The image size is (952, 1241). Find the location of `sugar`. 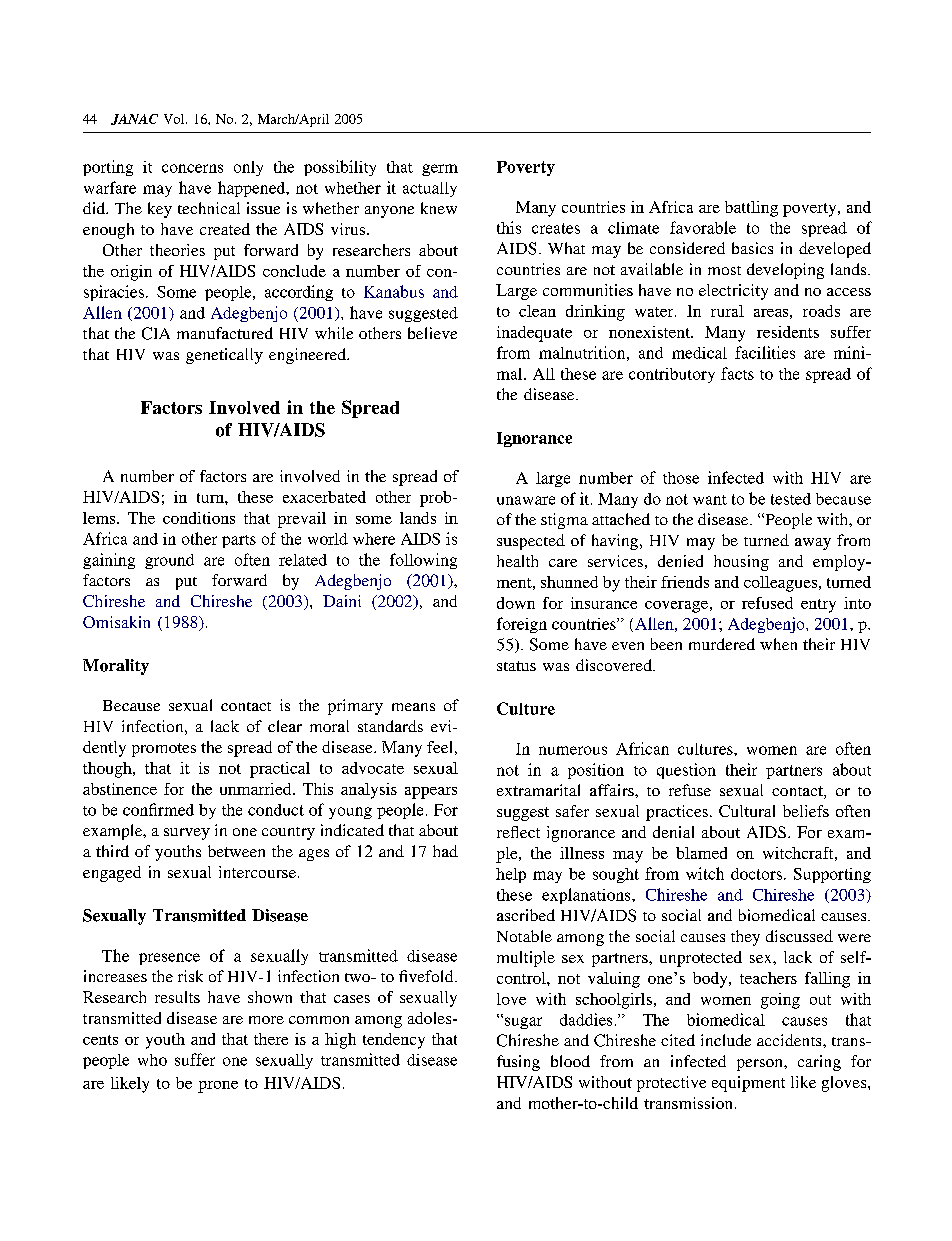

sugar is located at coordinates (523, 1023).
